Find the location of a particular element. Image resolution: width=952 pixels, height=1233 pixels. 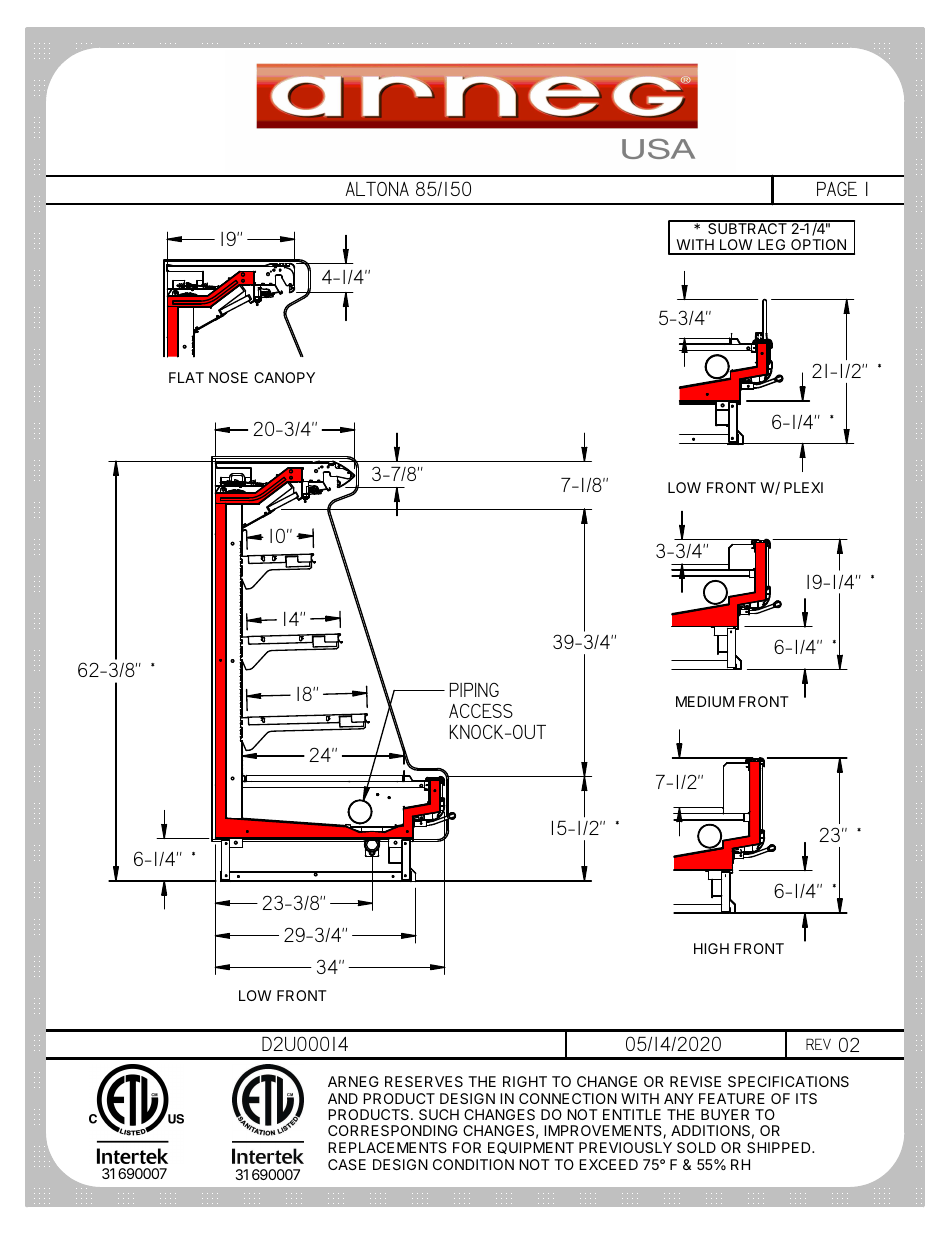

PIPING is located at coordinates (474, 690).
